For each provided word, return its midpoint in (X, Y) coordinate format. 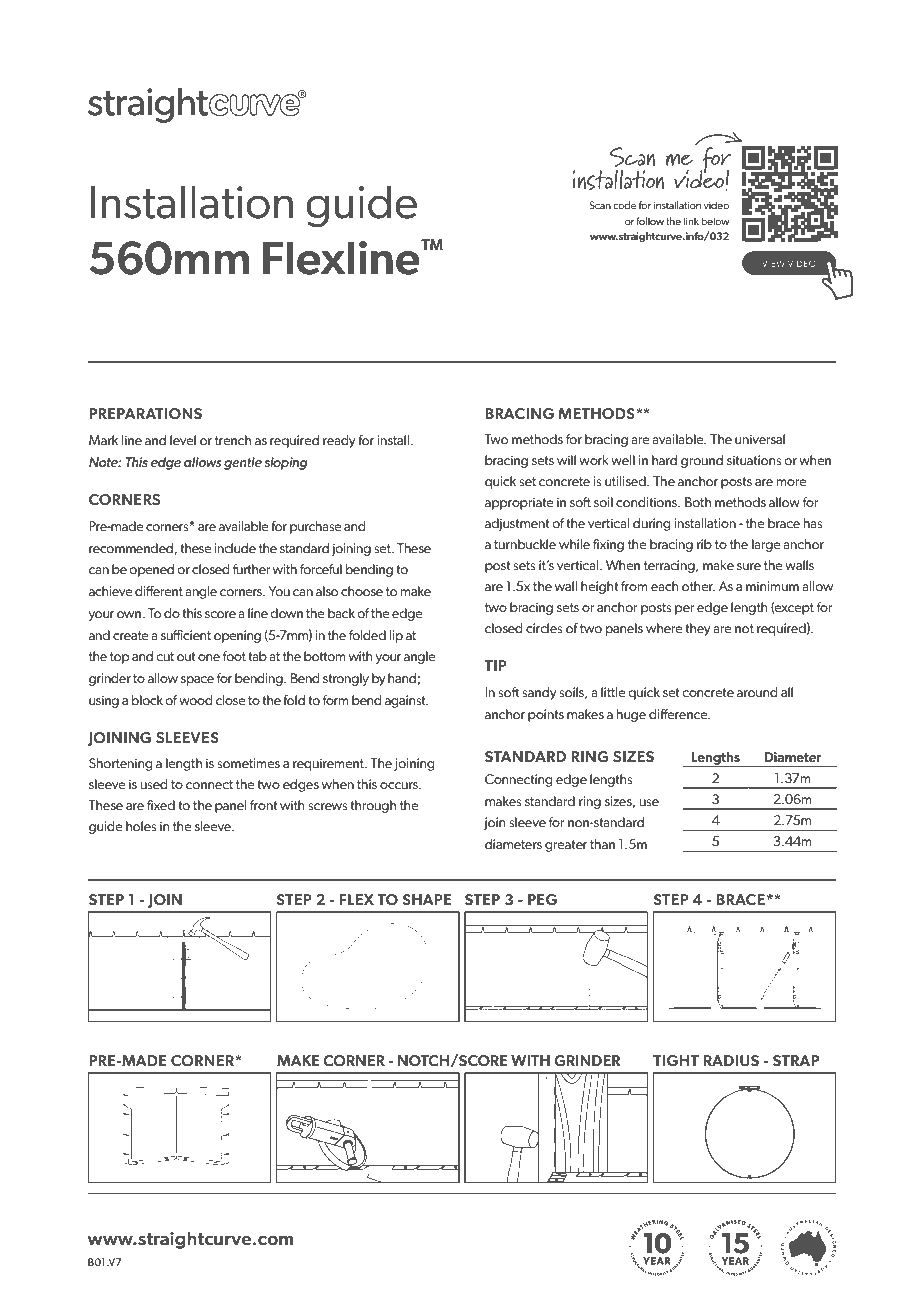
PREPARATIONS (145, 413)
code (624, 205)
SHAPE (427, 899)
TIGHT (676, 1060)
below (715, 221)
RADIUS (731, 1060)
